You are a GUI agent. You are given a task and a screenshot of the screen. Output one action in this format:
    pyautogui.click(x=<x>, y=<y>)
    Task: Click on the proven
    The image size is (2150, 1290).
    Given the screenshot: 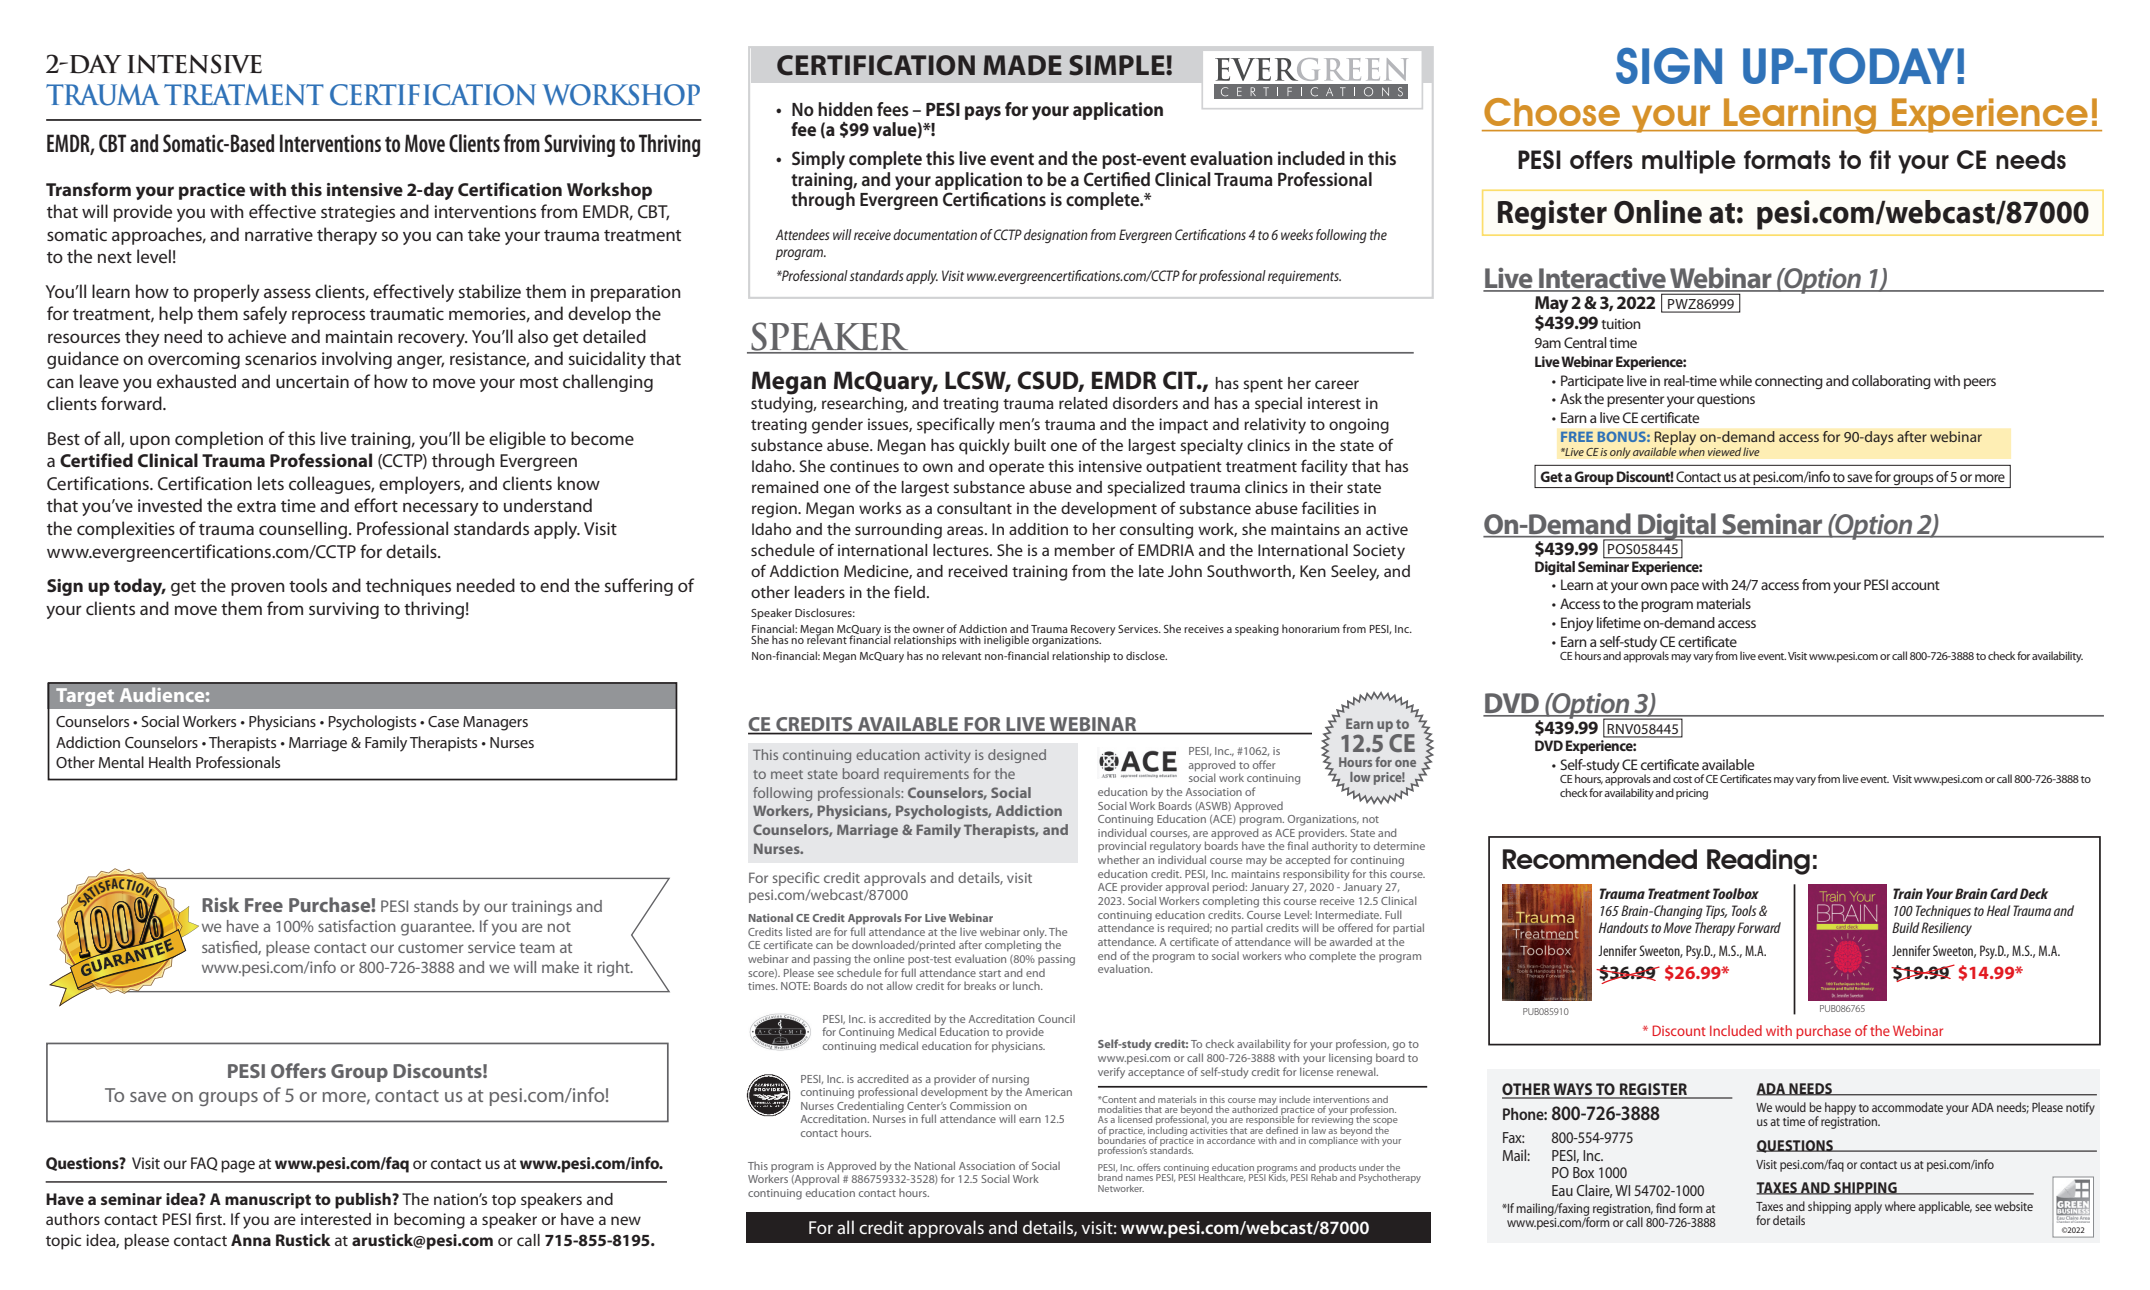 What is the action you would take?
    pyautogui.click(x=258, y=589)
